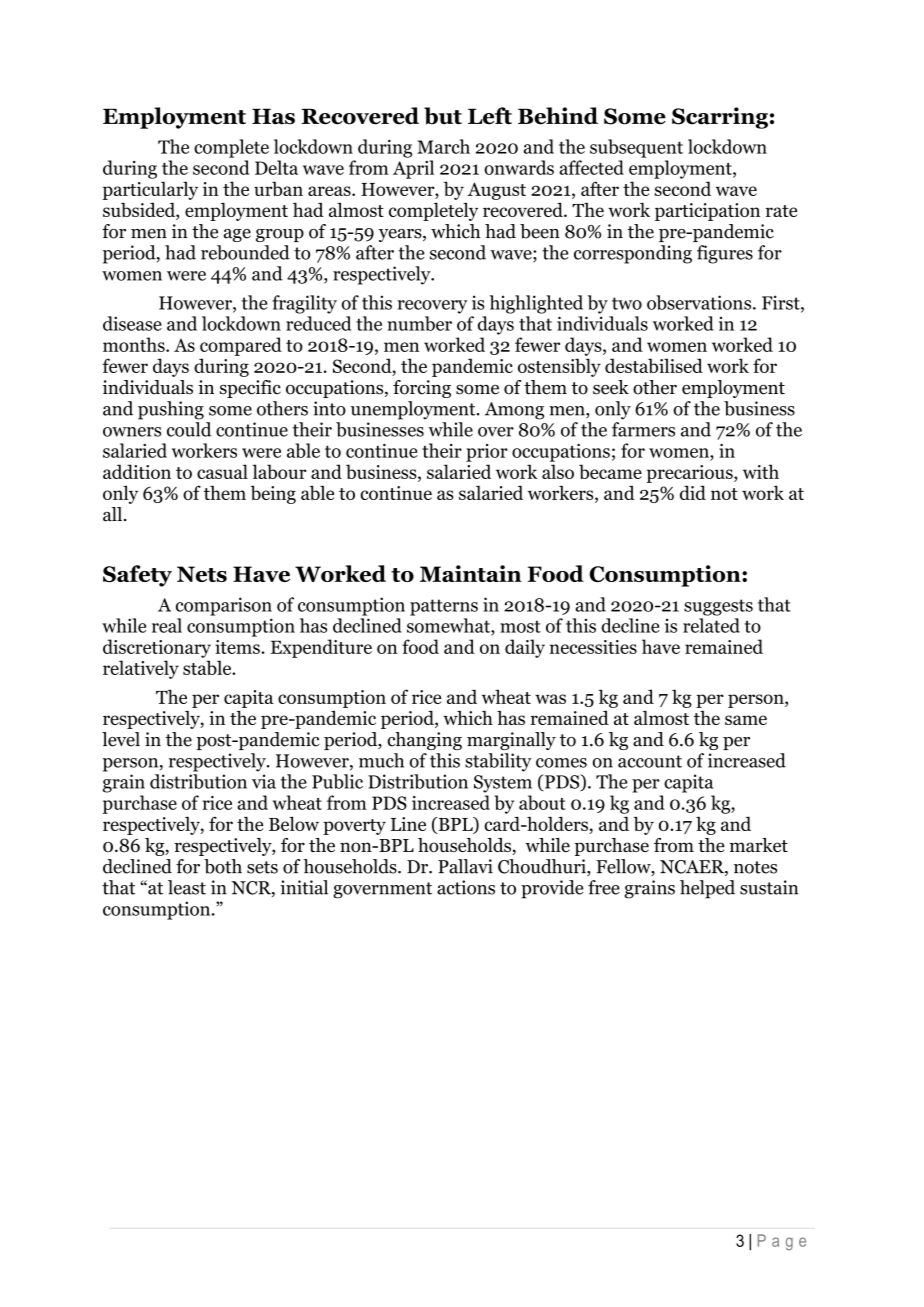 This document has height=1307, width=924. I want to click on Nets, so click(202, 574).
